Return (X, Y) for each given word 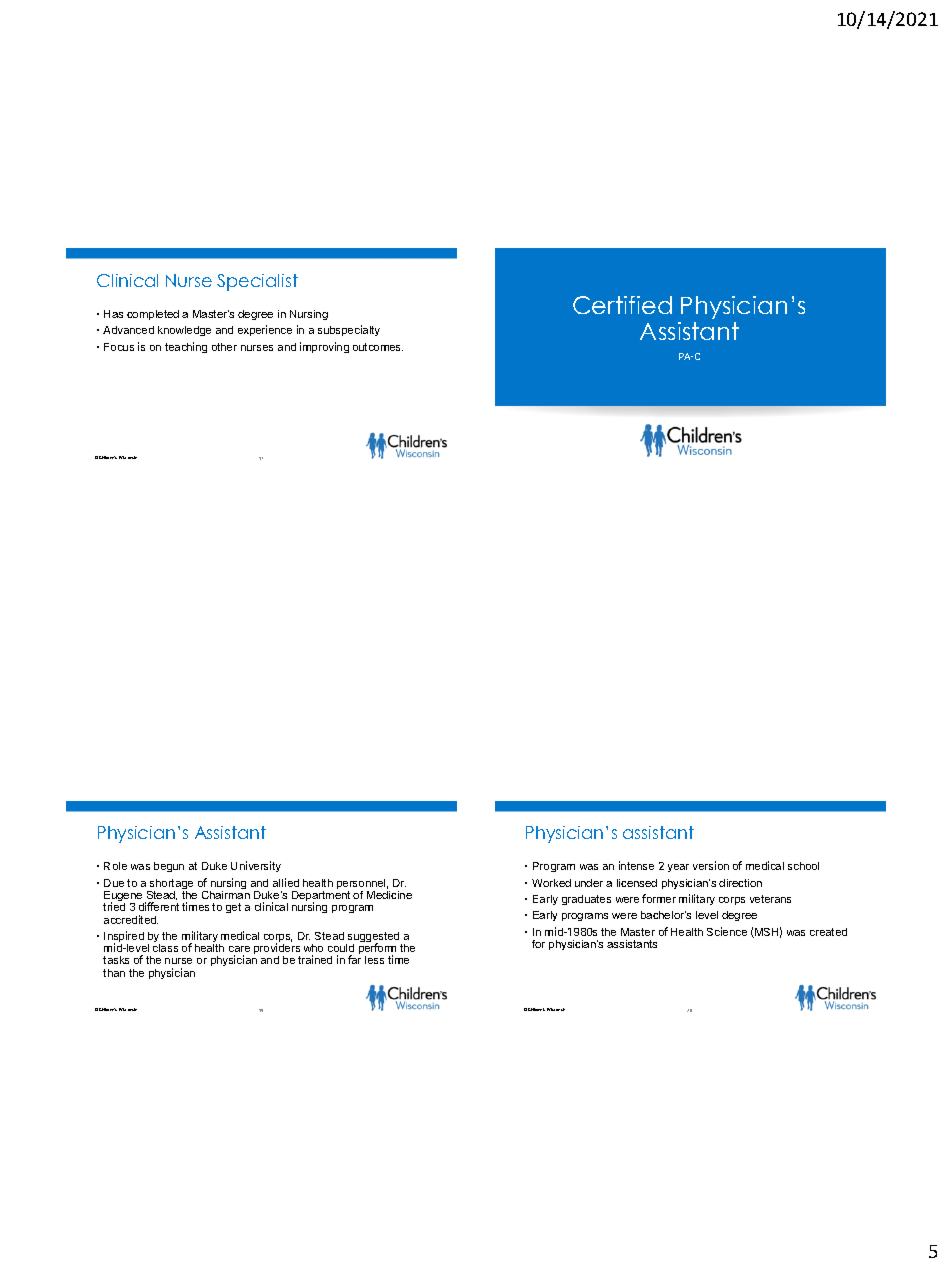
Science (727, 931)
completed (153, 315)
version (711, 865)
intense (636, 865)
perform (377, 950)
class (165, 948)
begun (169, 867)
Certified (622, 305)
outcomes (378, 347)
